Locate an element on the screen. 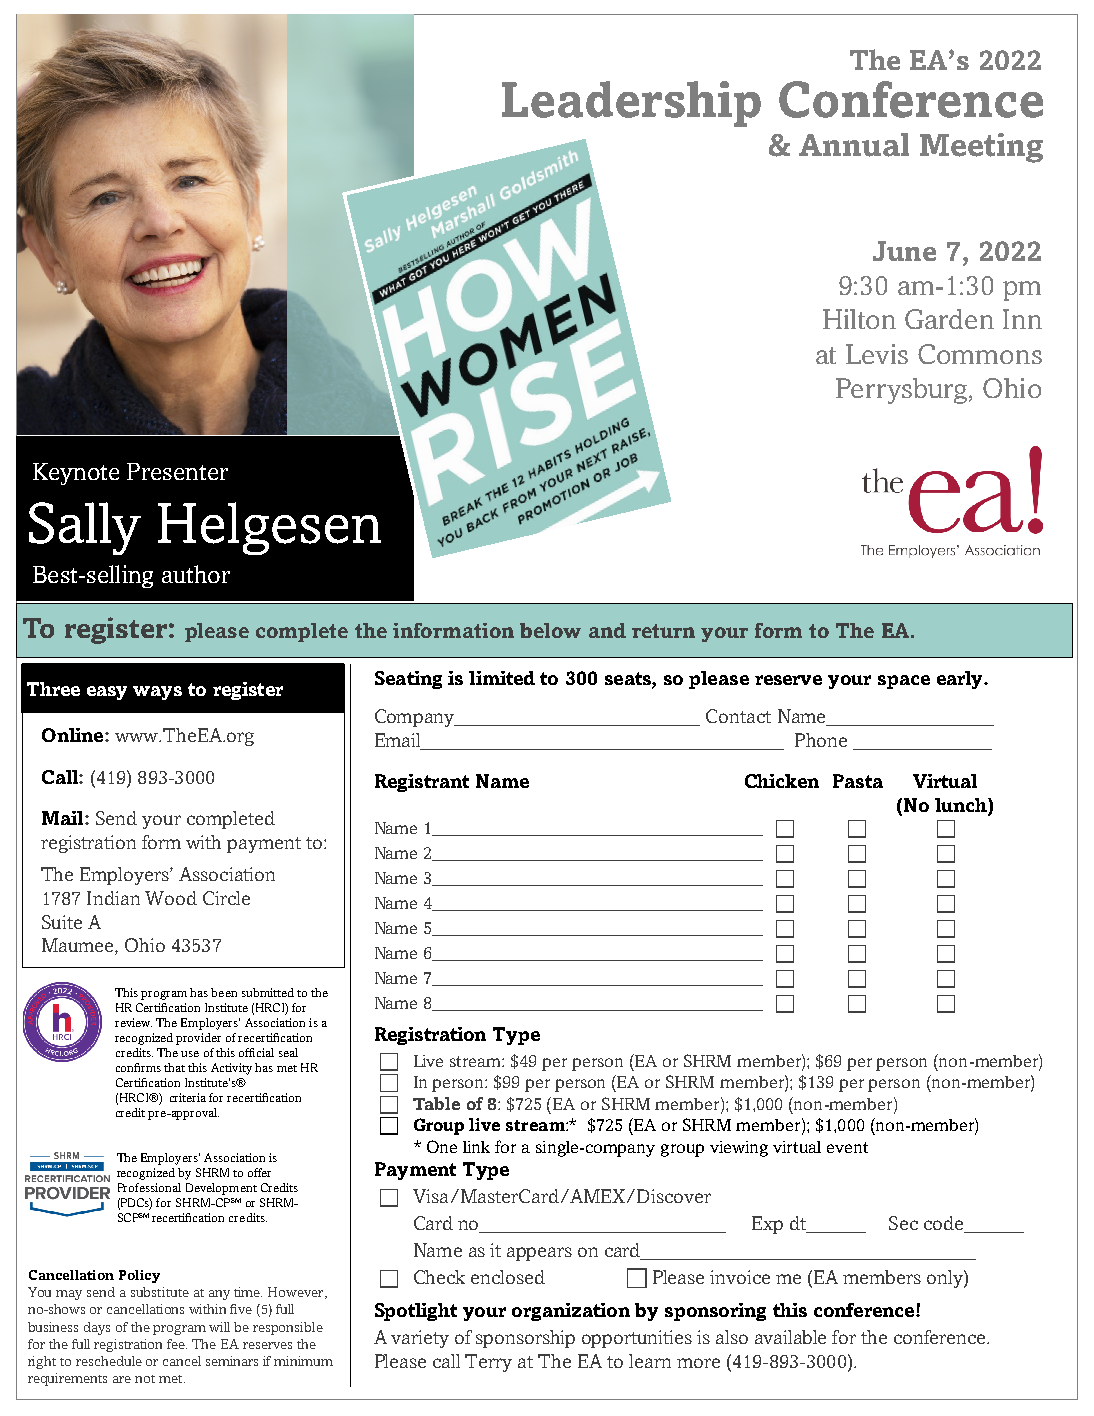  author is located at coordinates (196, 574).
